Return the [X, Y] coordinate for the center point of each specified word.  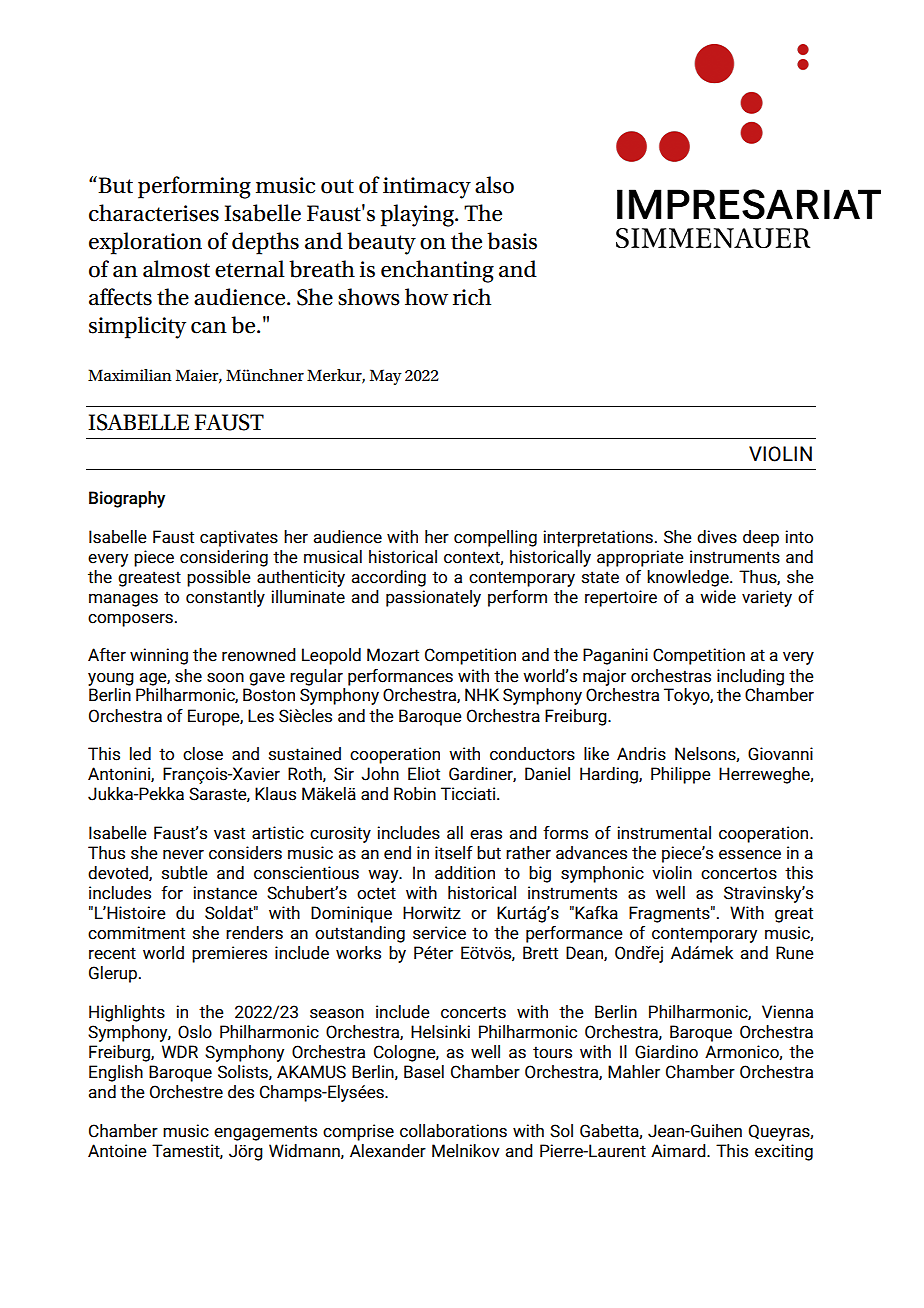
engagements [265, 1133]
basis [512, 241]
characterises [154, 213]
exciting [784, 1152]
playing [418, 215]
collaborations [453, 1131]
